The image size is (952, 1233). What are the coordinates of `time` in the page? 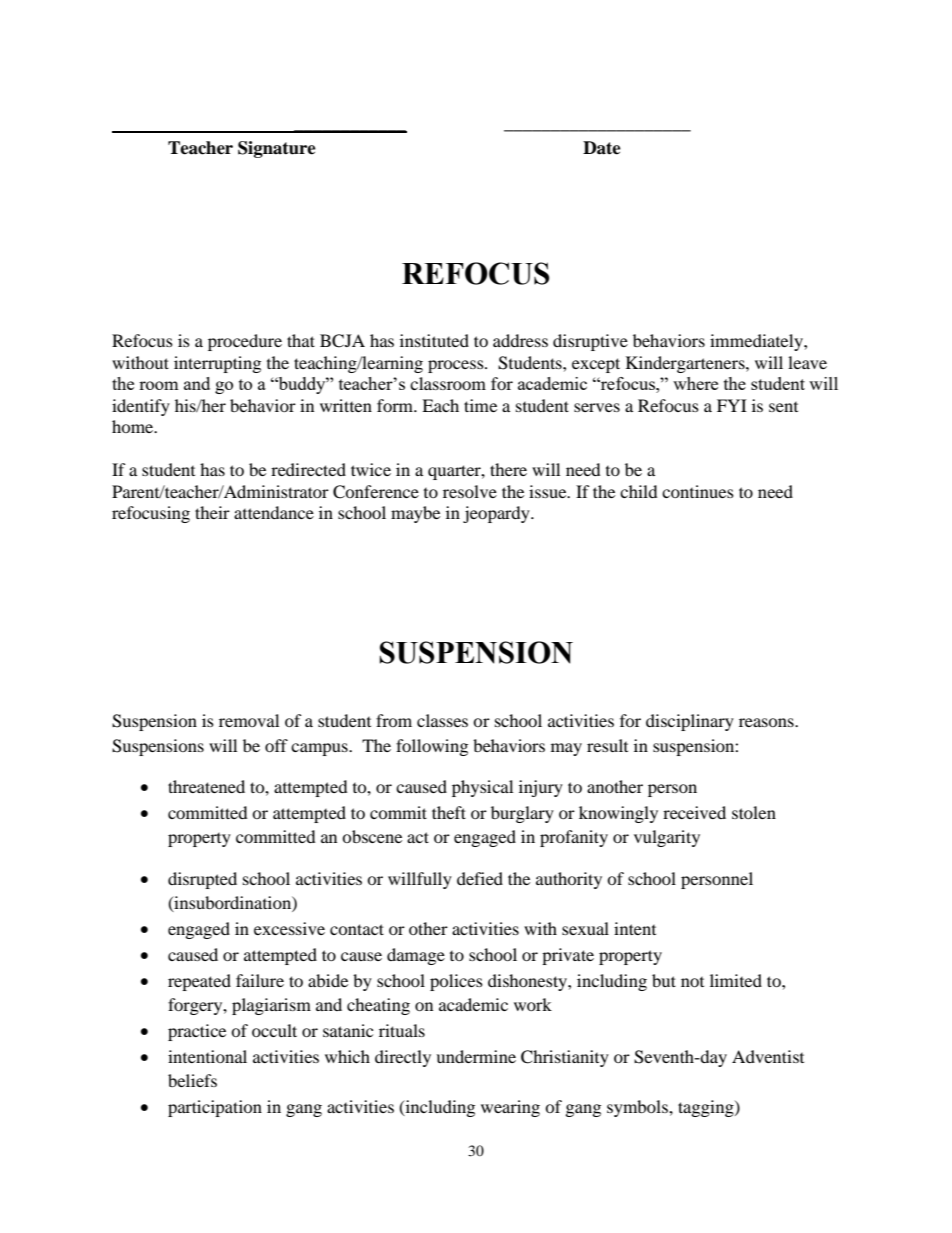 It's located at (480, 405).
